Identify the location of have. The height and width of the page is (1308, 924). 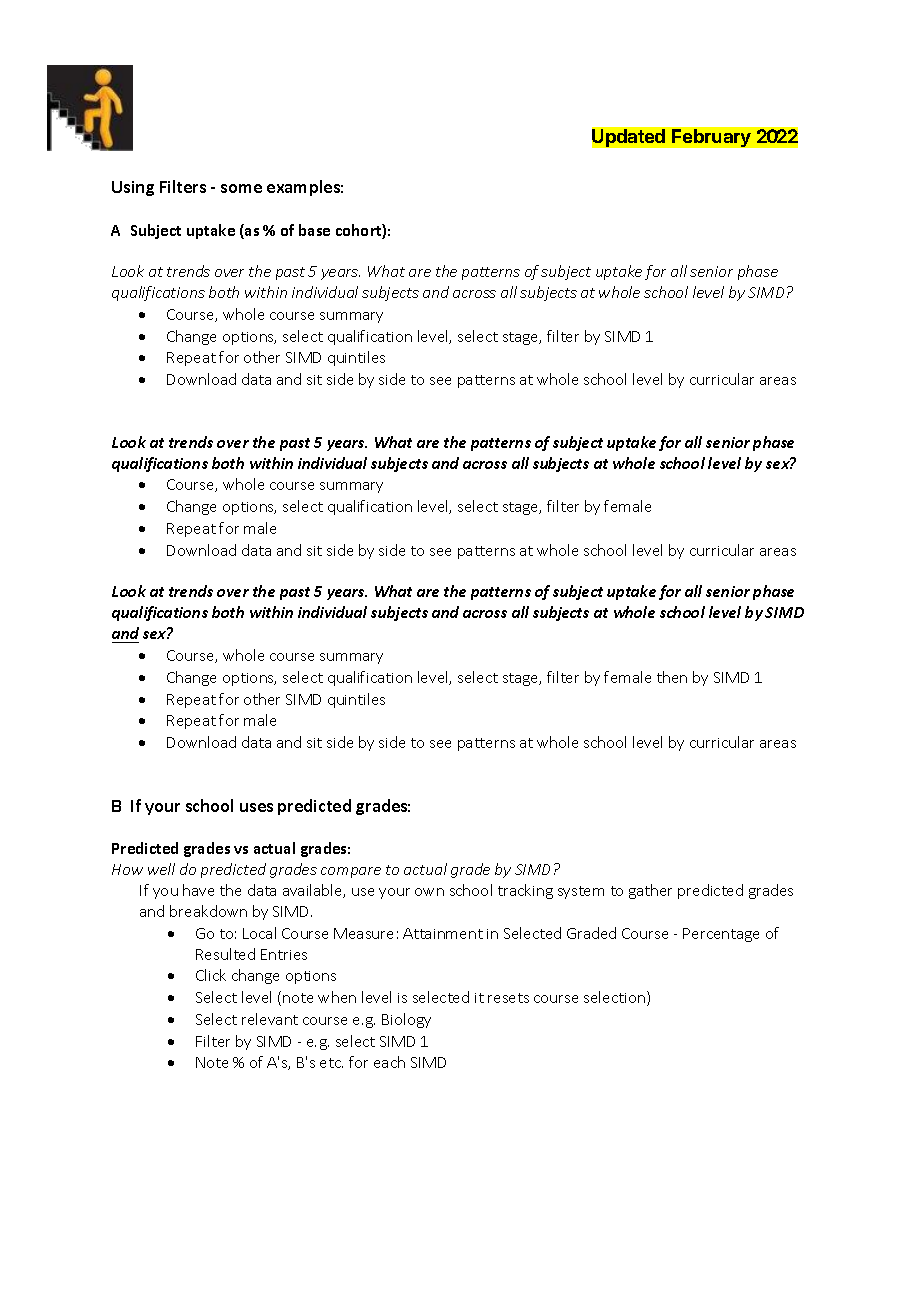
(198, 890).
